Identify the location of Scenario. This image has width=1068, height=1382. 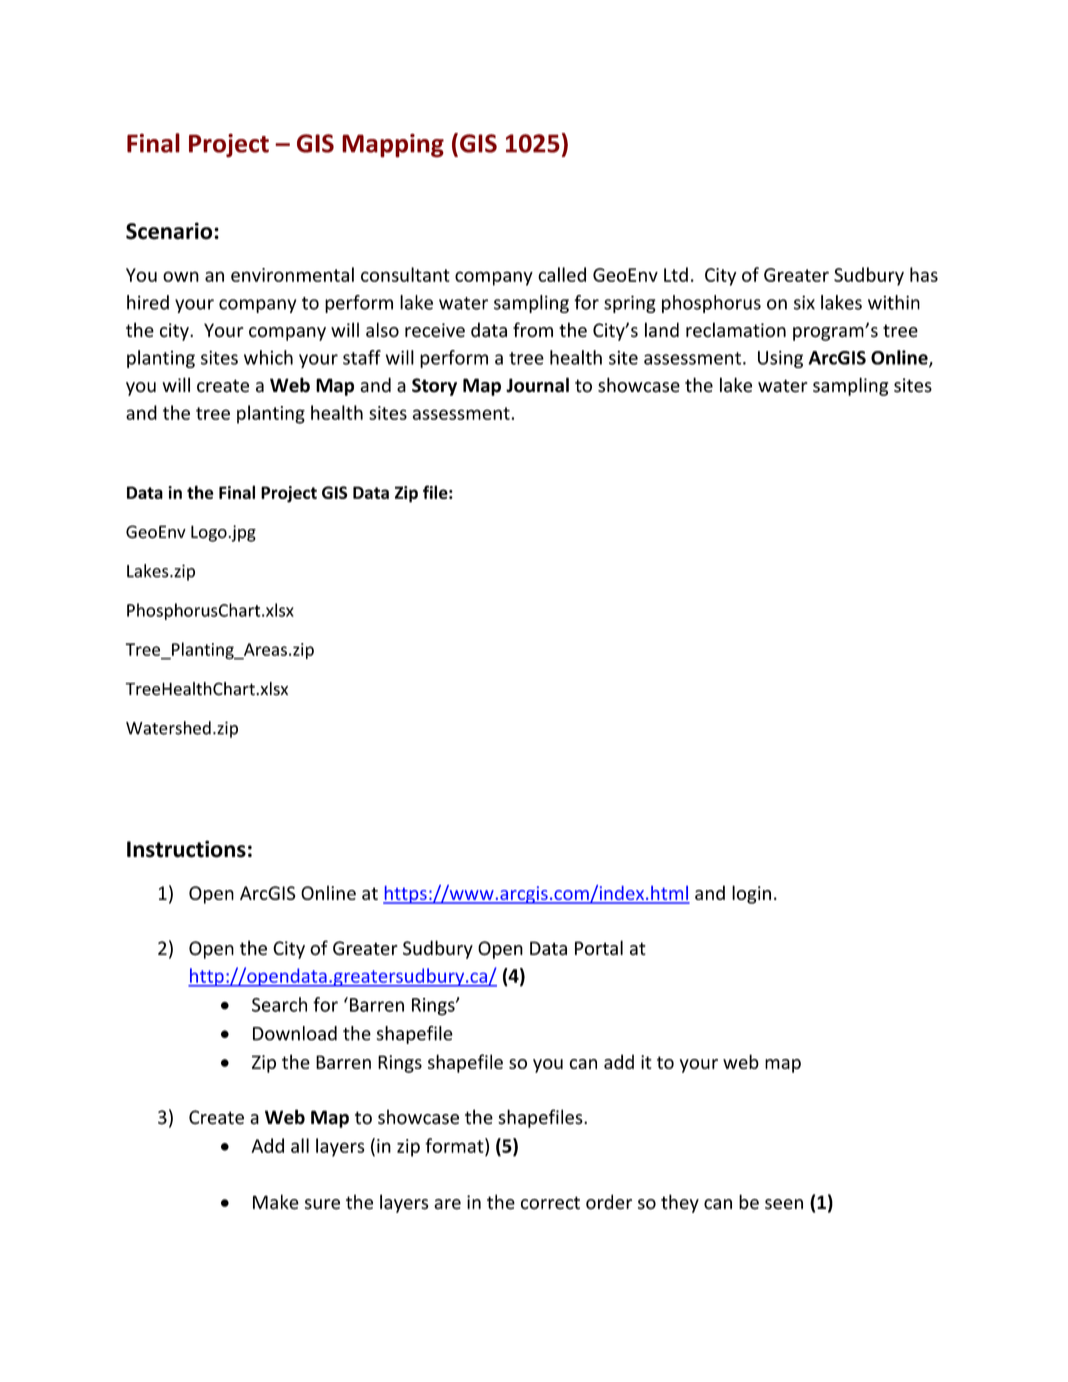
(170, 231).
